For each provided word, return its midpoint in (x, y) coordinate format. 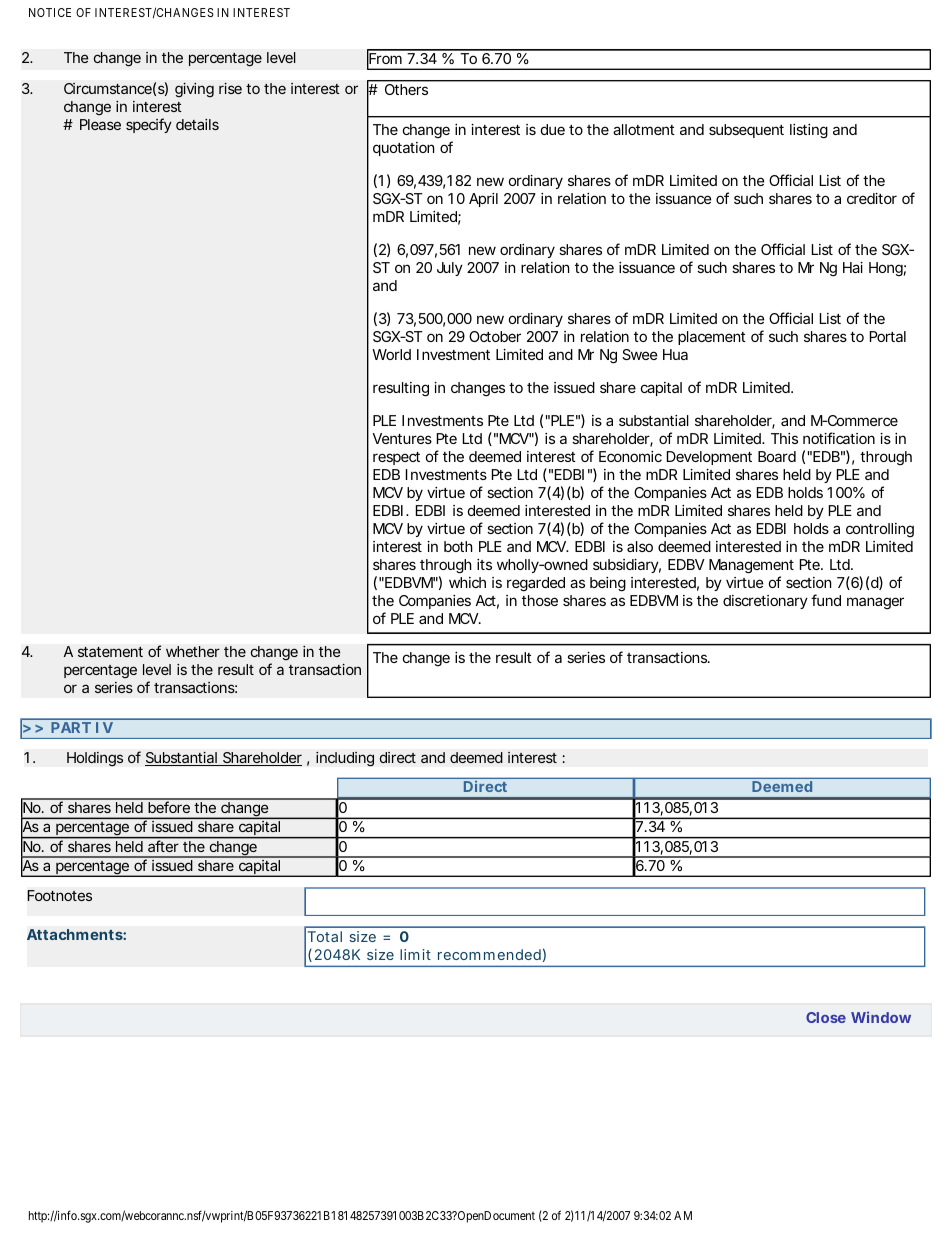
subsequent (746, 131)
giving (194, 90)
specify (149, 125)
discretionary (765, 602)
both (458, 546)
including (345, 759)
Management (751, 566)
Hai (853, 267)
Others (406, 89)
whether (193, 651)
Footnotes (60, 895)
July (450, 269)
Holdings (95, 759)
